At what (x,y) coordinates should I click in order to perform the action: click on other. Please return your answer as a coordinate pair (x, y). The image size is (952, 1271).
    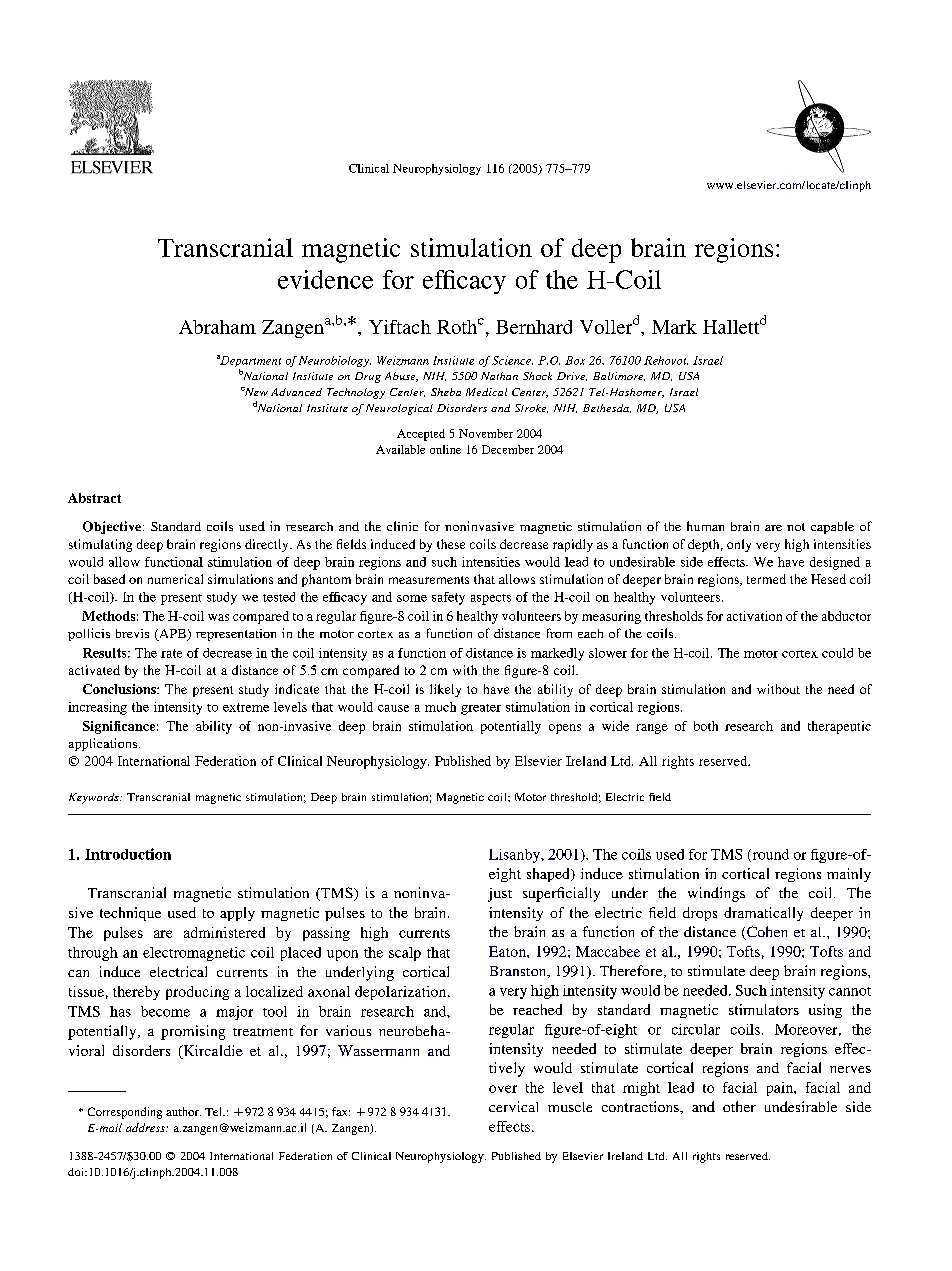
    Looking at the image, I should click on (739, 1106).
